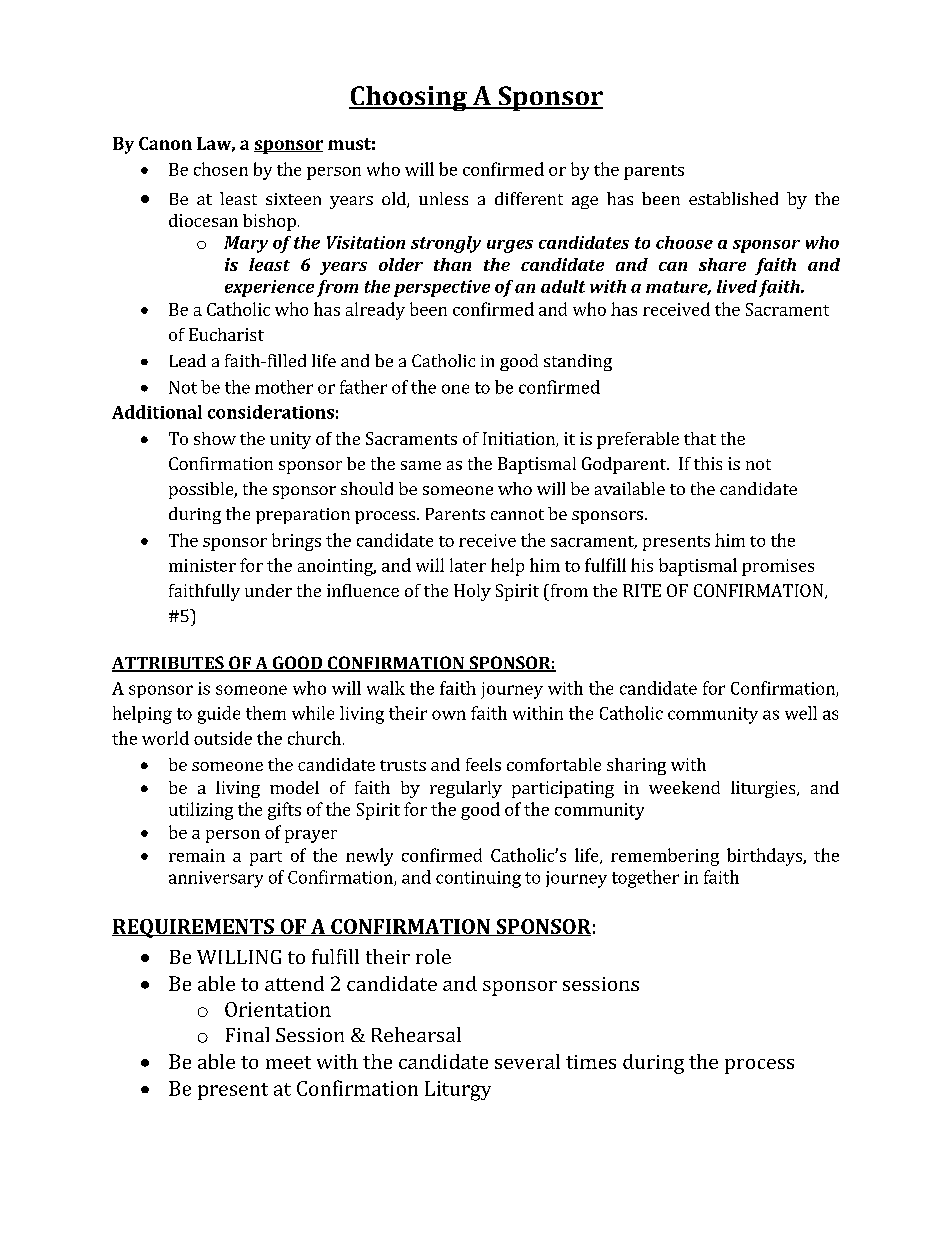 This screenshot has width=952, height=1233. What do you see at coordinates (268, 590) in the screenshot?
I see `under` at bounding box center [268, 590].
